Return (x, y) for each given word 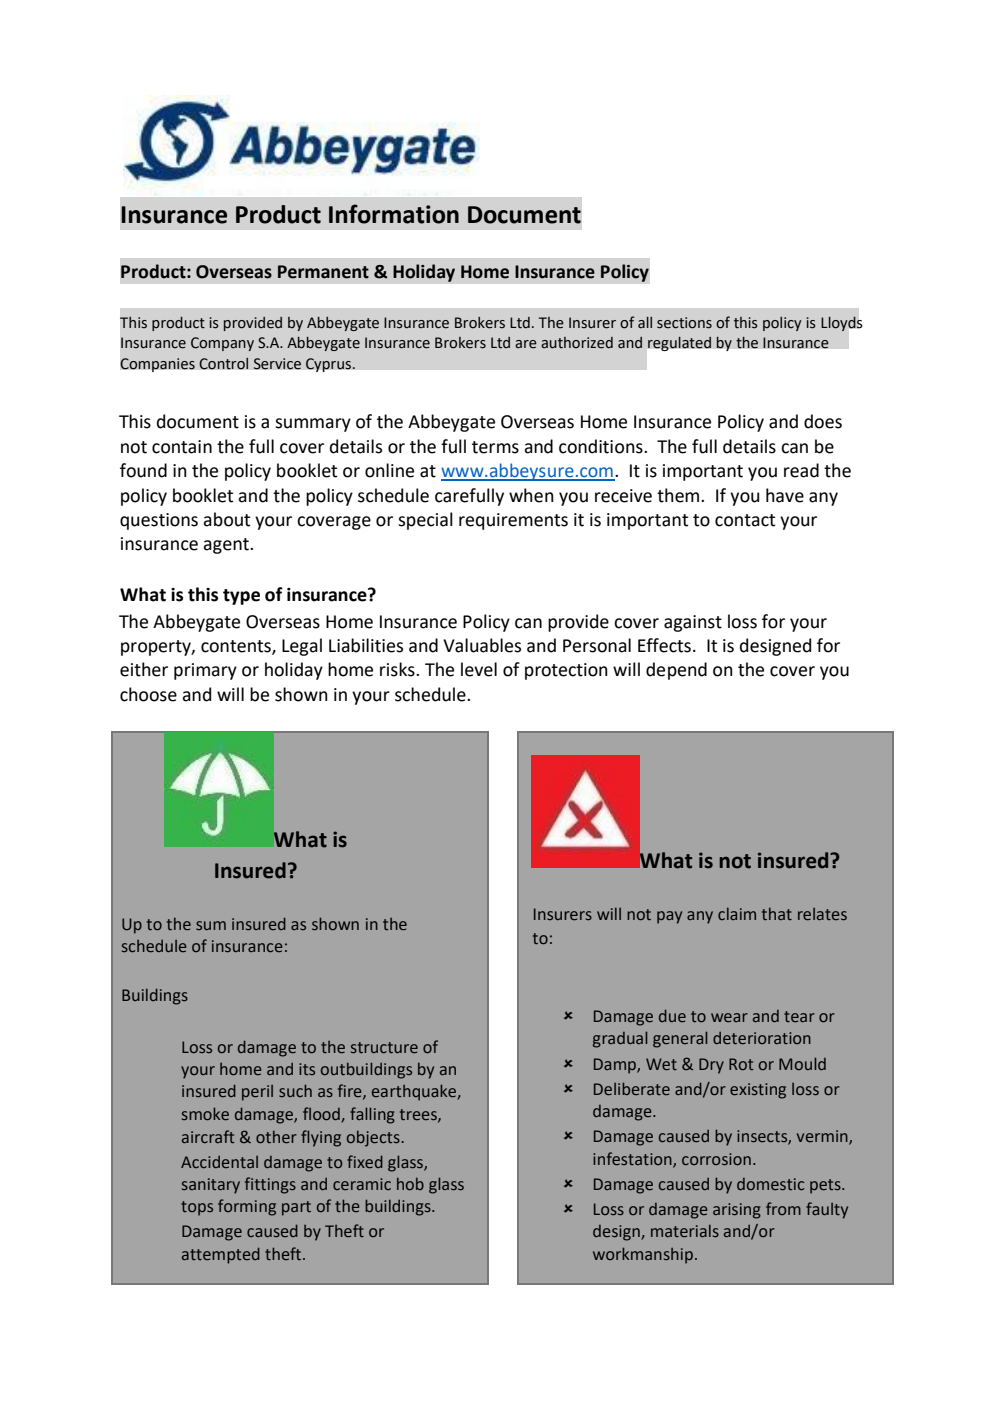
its (307, 1069)
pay (669, 917)
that (777, 913)
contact (745, 520)
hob (410, 1183)
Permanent (323, 272)
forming (247, 1207)
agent (227, 546)
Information (394, 214)
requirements (513, 521)
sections (684, 323)
